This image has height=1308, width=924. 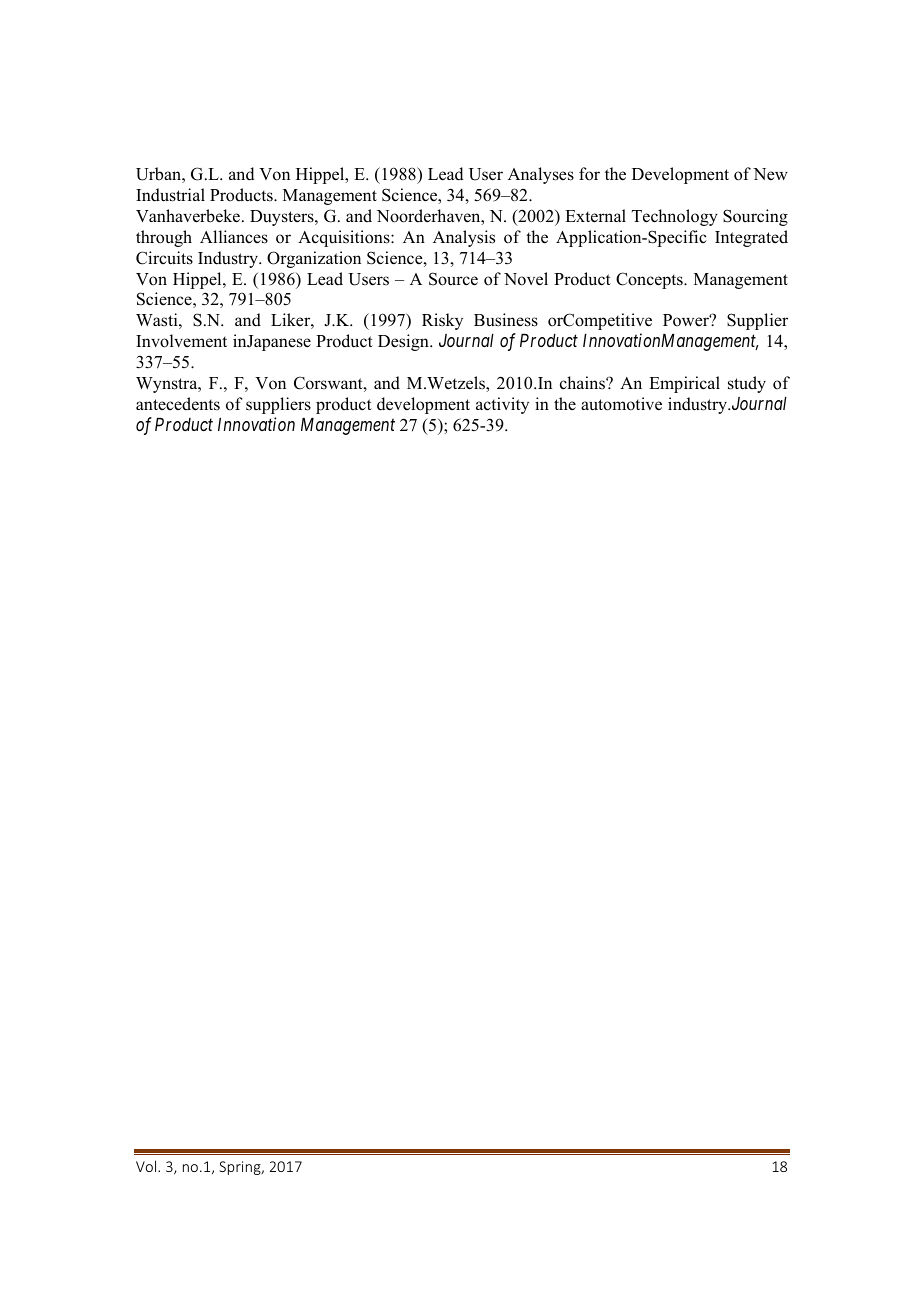 I want to click on Empirical, so click(x=684, y=384).
